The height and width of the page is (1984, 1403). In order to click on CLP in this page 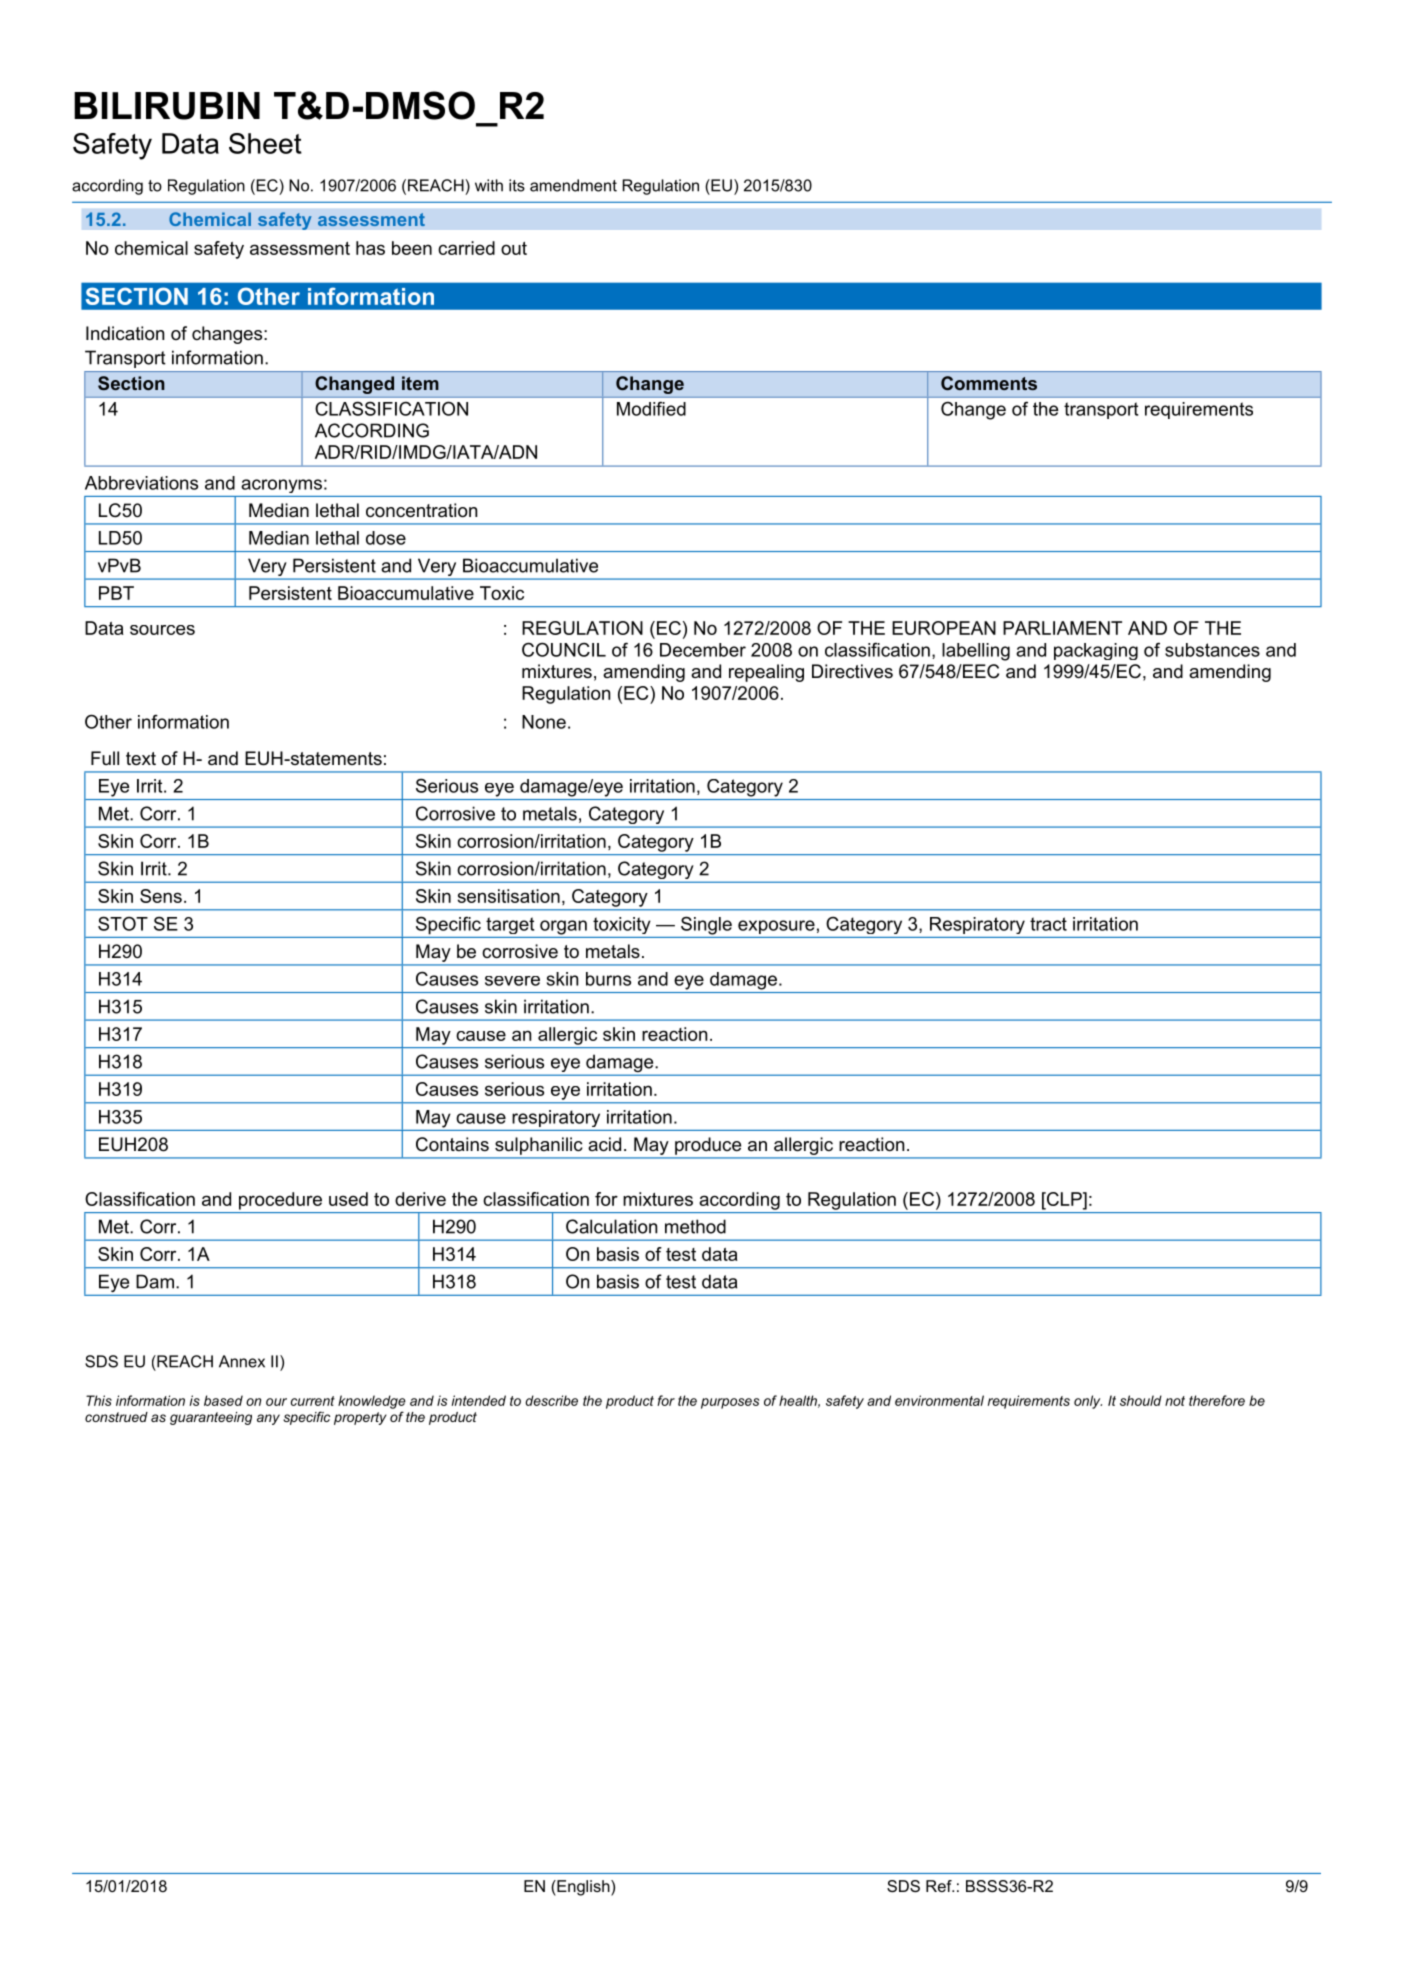, I will do `click(1064, 1199)`.
